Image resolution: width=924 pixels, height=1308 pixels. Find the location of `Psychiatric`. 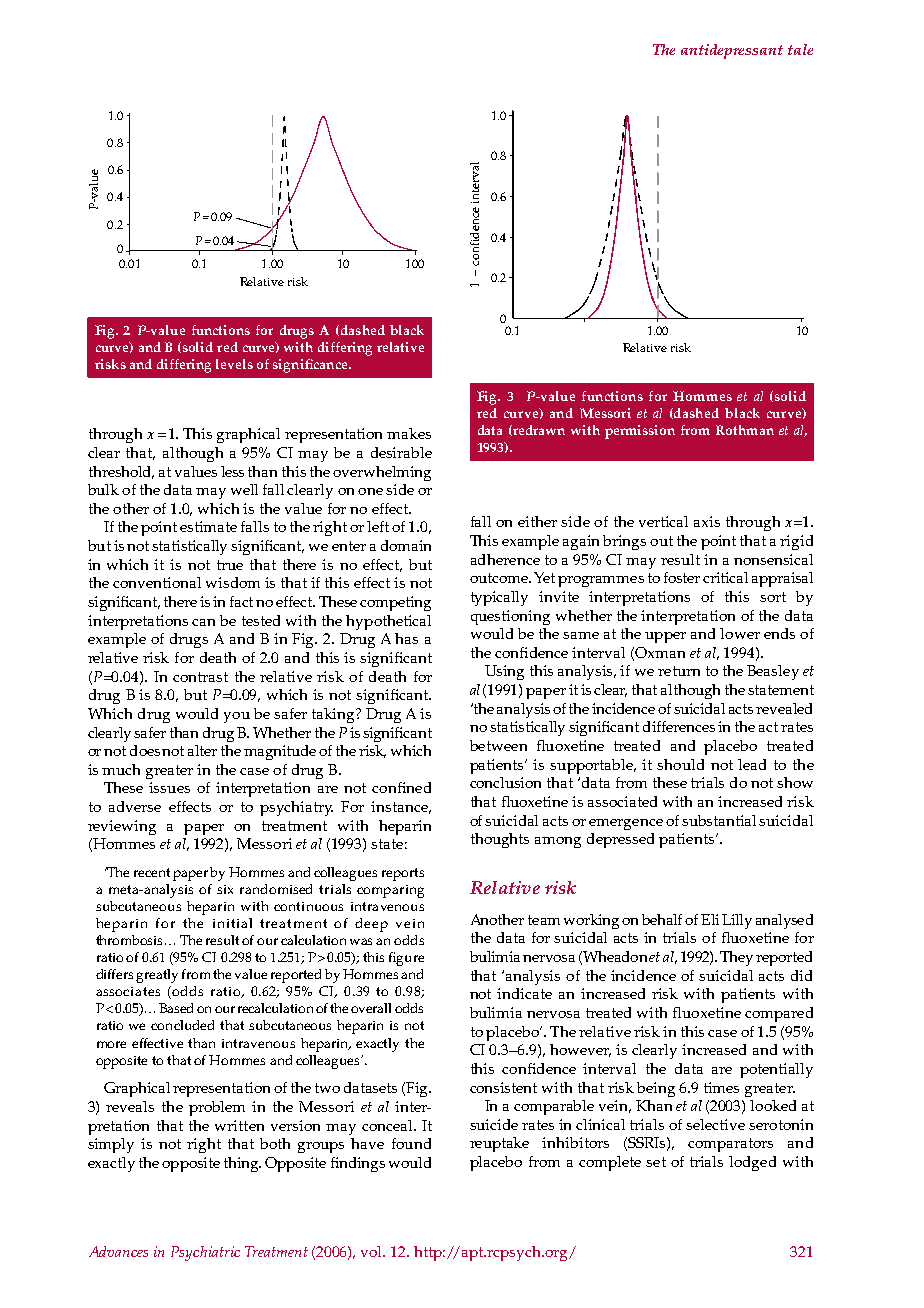

Psychiatric is located at coordinates (205, 1253).
